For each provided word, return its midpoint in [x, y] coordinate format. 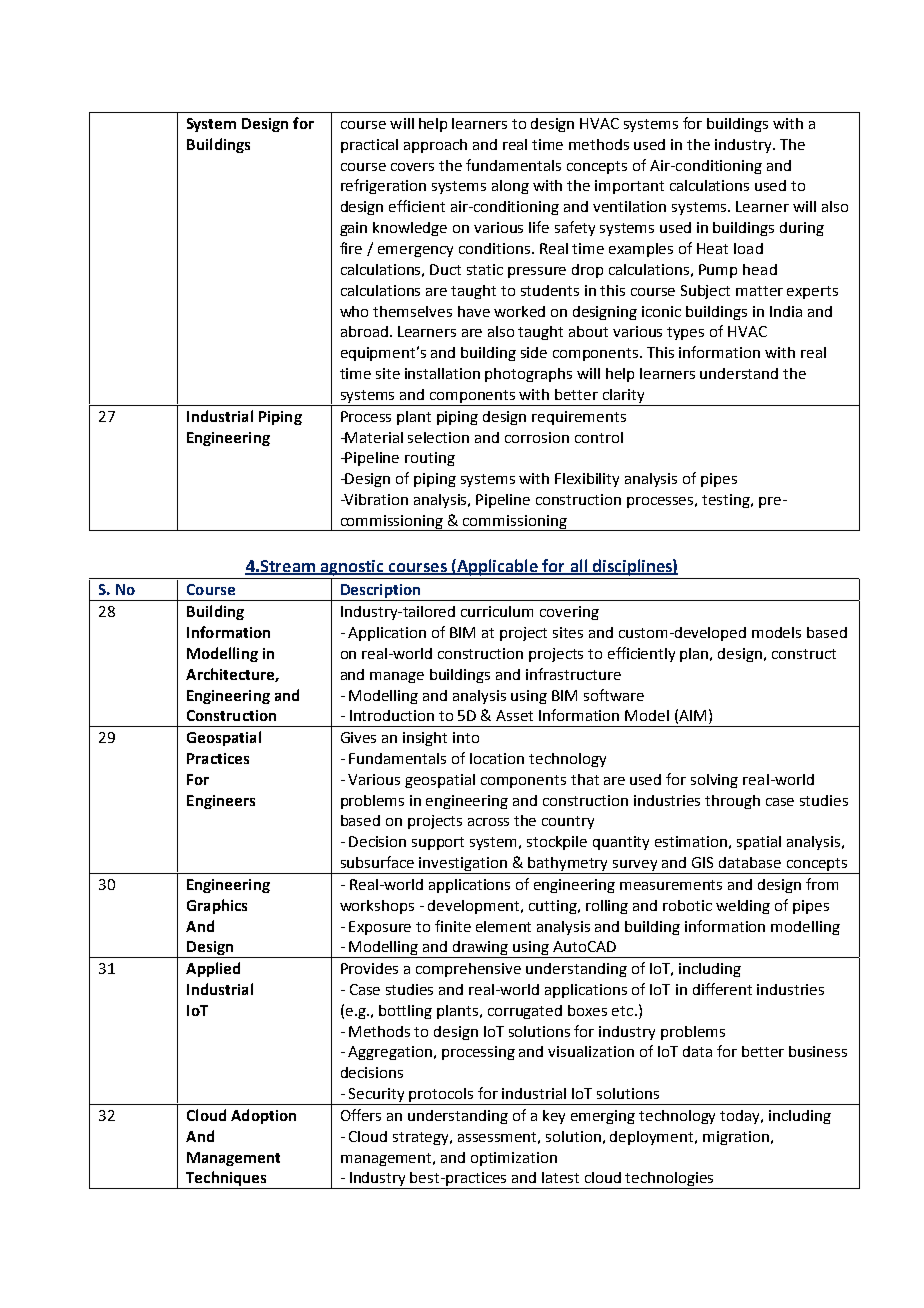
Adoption [263, 1116]
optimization [514, 1159]
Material [373, 437]
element [503, 926]
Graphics [217, 906]
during [802, 229]
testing [727, 501]
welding [743, 907]
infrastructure [573, 674]
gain [353, 229]
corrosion [537, 437]
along [510, 187]
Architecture [231, 675]
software [614, 695]
